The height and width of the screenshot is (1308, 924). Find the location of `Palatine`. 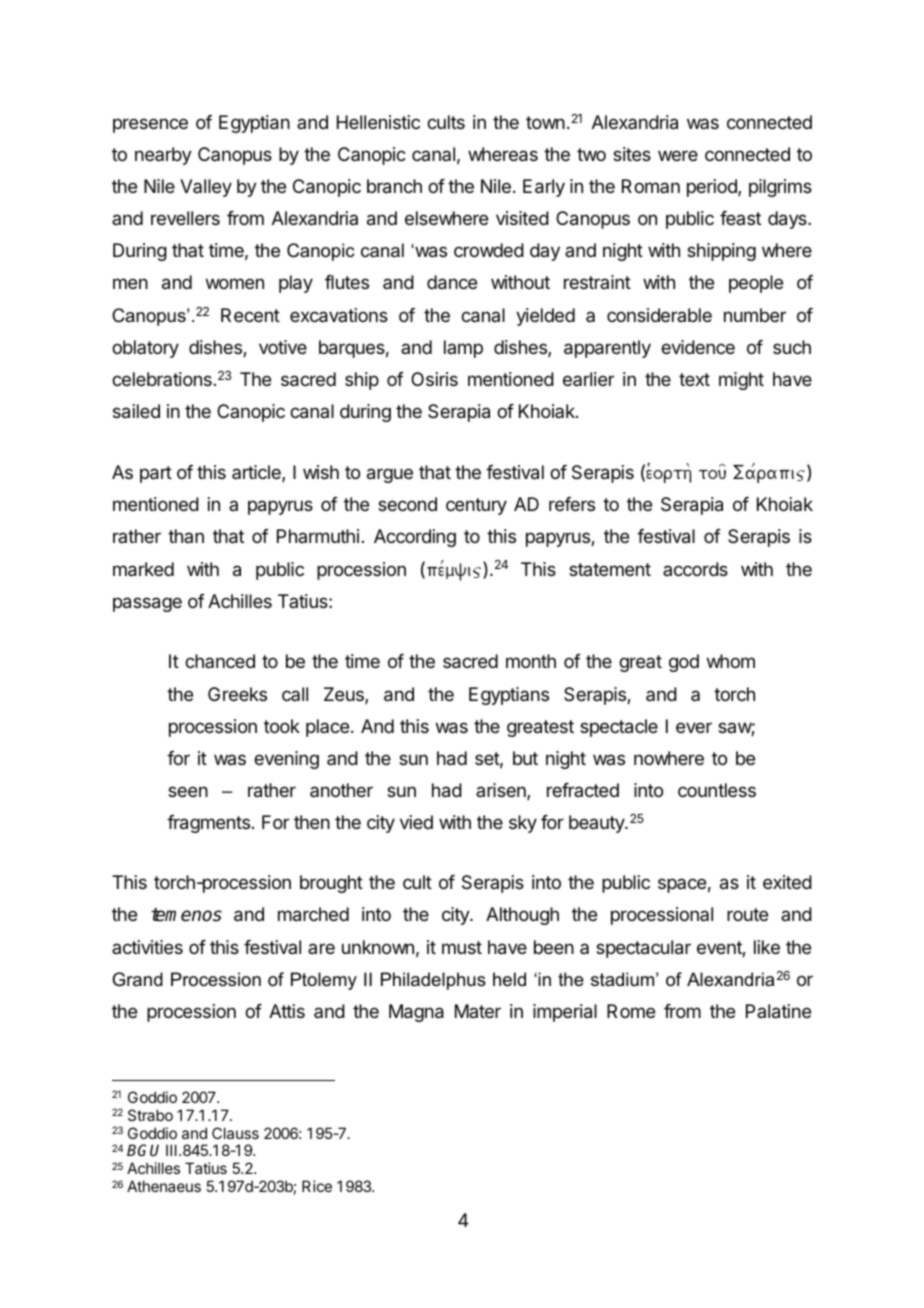

Palatine is located at coordinates (778, 1011).
